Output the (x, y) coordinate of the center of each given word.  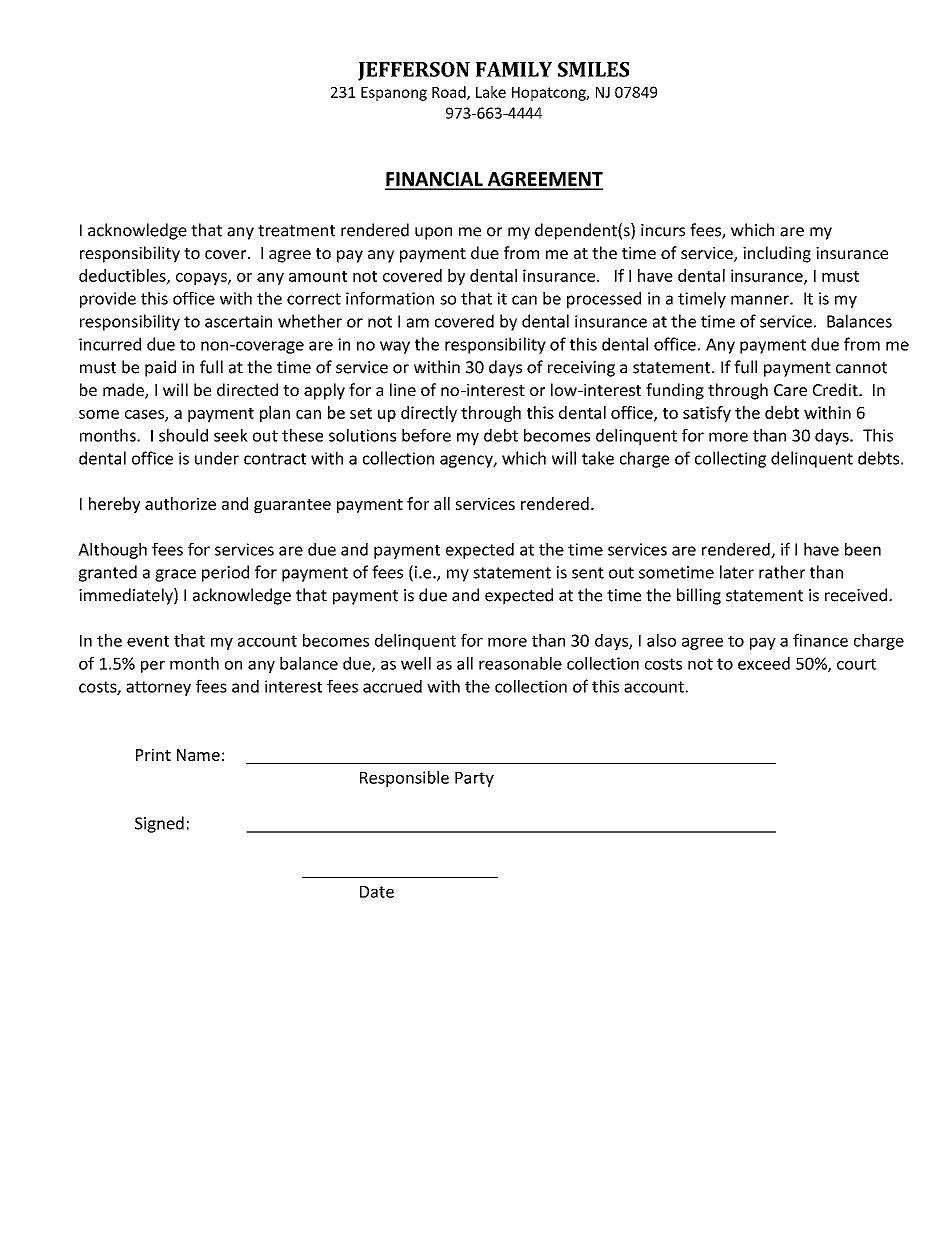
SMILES (593, 69)
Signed (159, 824)
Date (377, 892)
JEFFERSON (414, 71)
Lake (491, 92)
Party (474, 779)
